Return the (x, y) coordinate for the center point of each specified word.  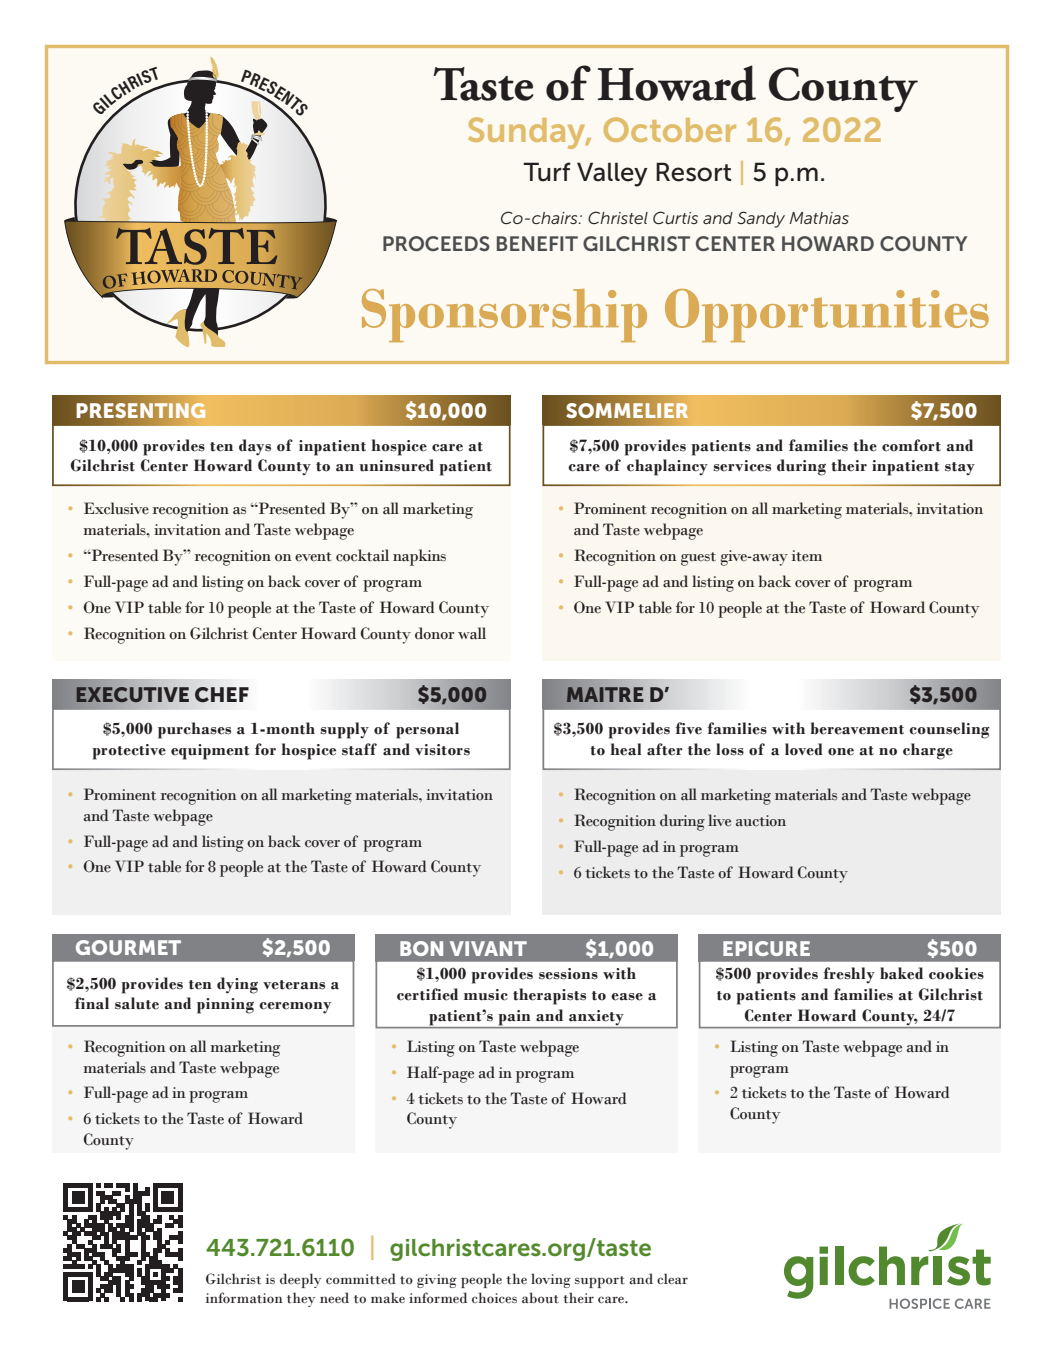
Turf (547, 172)
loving (551, 1280)
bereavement (857, 728)
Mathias (819, 218)
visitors (442, 750)
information (244, 1297)
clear (672, 1278)
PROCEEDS (436, 243)
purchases (194, 730)
